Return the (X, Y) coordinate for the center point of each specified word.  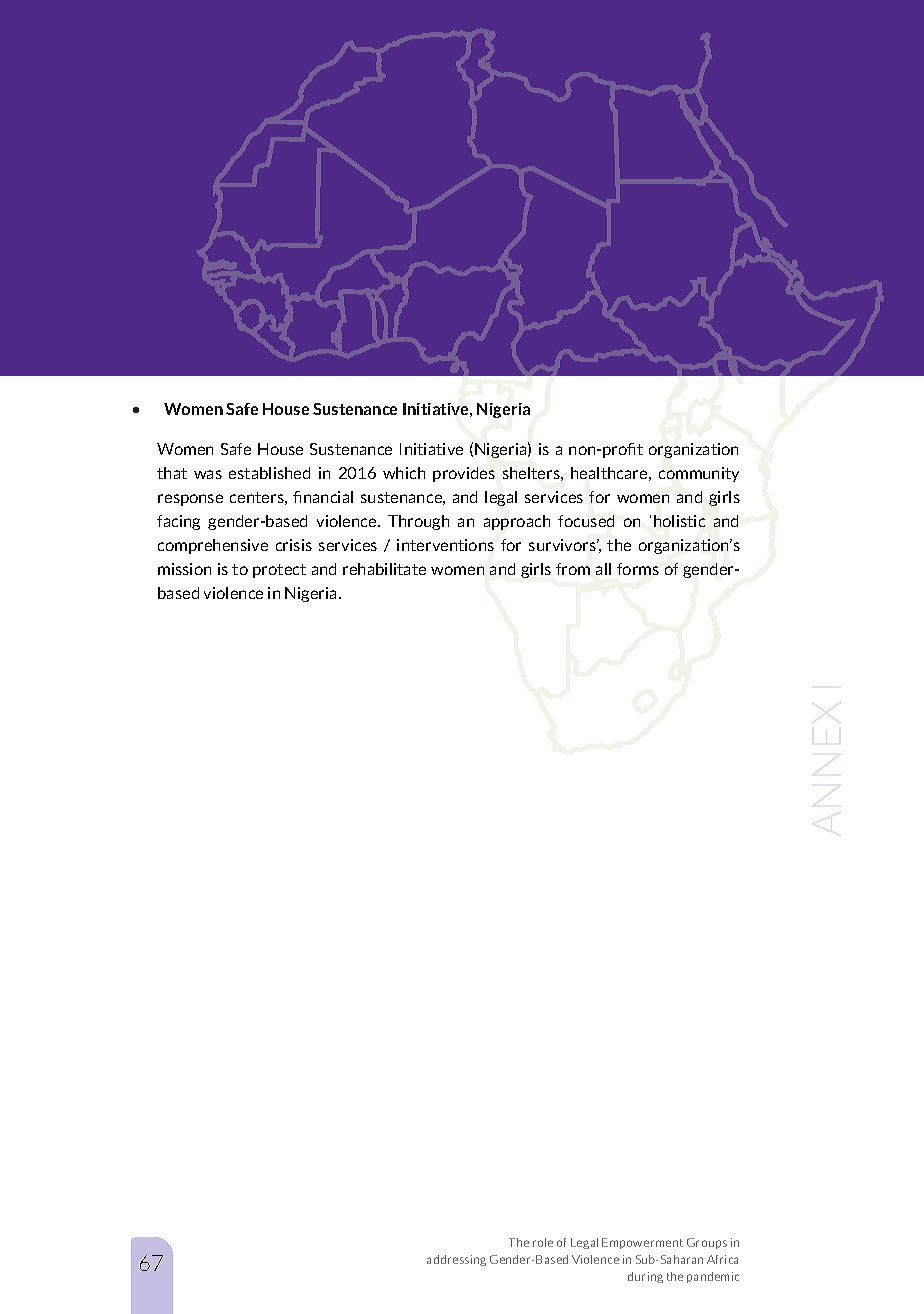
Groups (707, 1243)
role (543, 1242)
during (645, 1277)
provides (464, 474)
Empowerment (642, 1243)
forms (638, 569)
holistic (679, 521)
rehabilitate (384, 569)
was (208, 474)
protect (279, 571)
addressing (456, 1260)
